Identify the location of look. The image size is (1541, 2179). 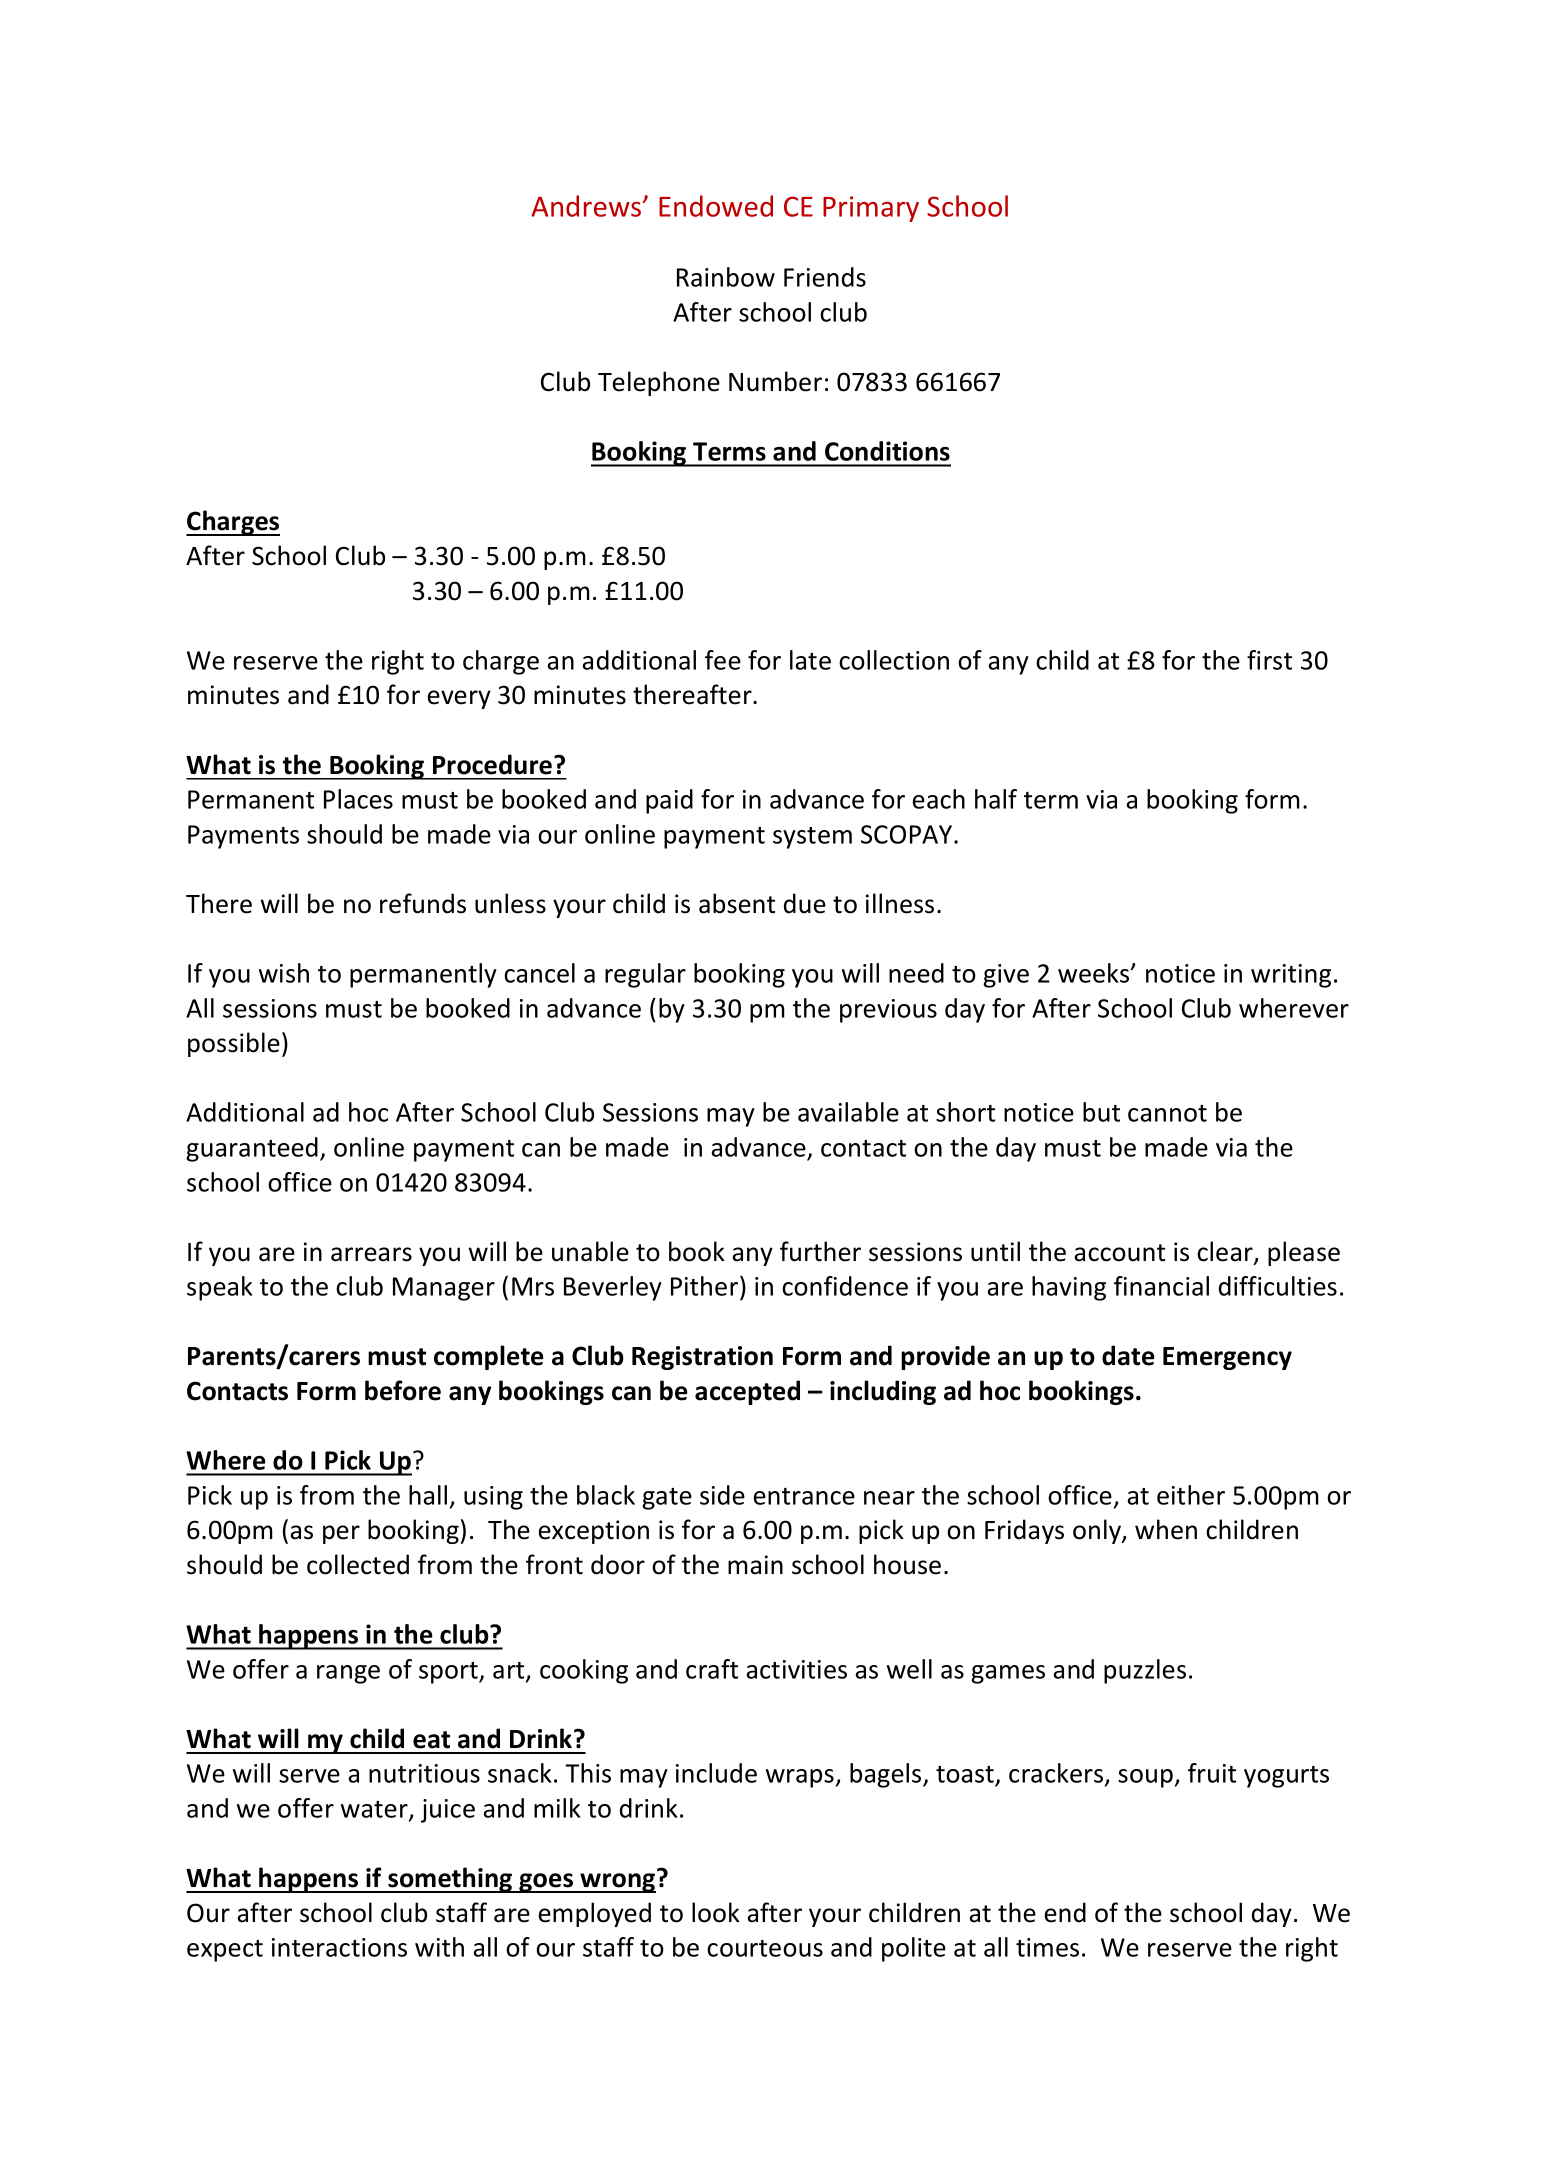
(716, 1912).
